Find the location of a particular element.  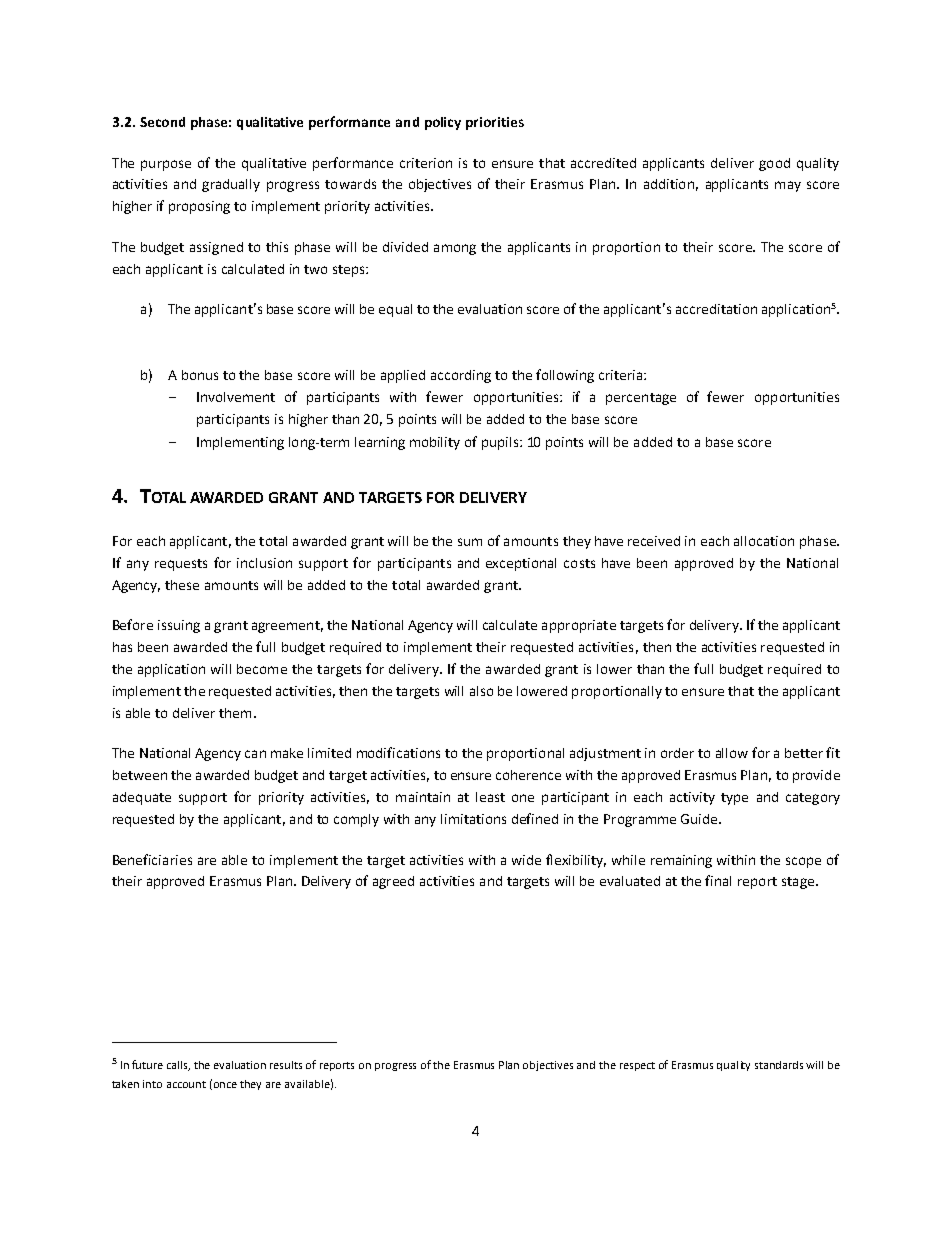

Beneficiaries is located at coordinates (152, 859).
